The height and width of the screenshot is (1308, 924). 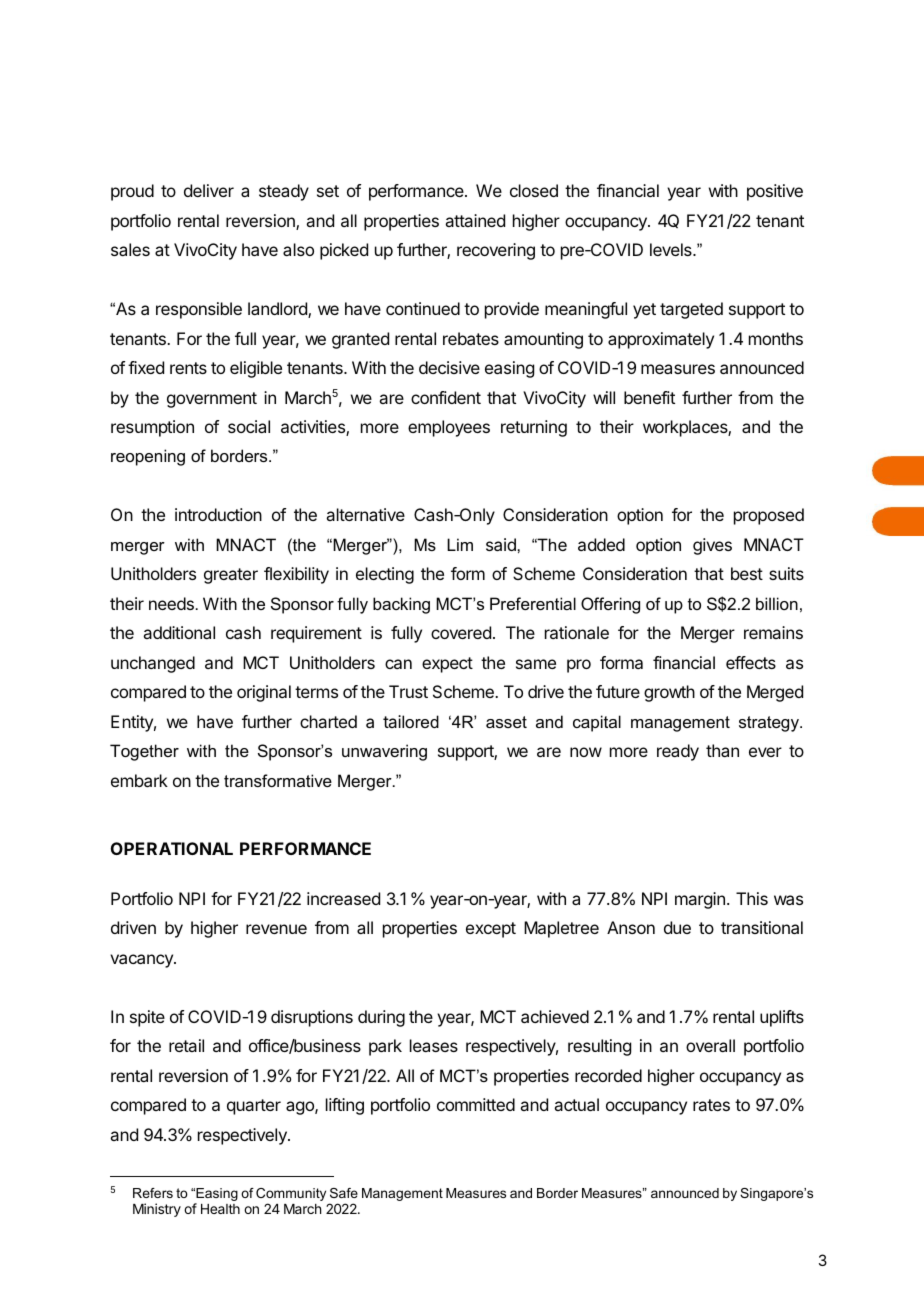 What do you see at coordinates (672, 249) in the screenshot?
I see `levels` at bounding box center [672, 249].
